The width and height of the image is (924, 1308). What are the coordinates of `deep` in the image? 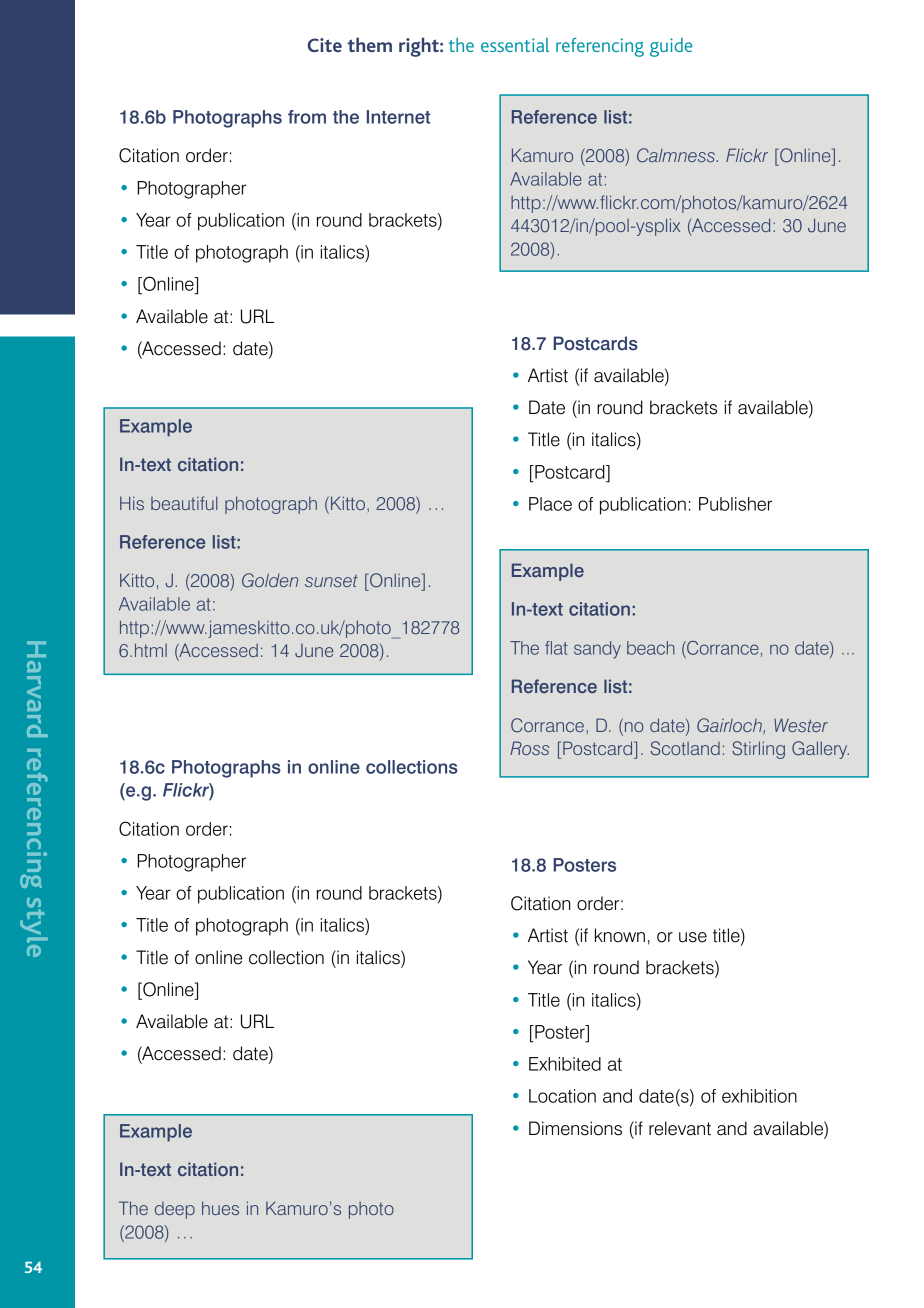 It's located at (175, 1210).
